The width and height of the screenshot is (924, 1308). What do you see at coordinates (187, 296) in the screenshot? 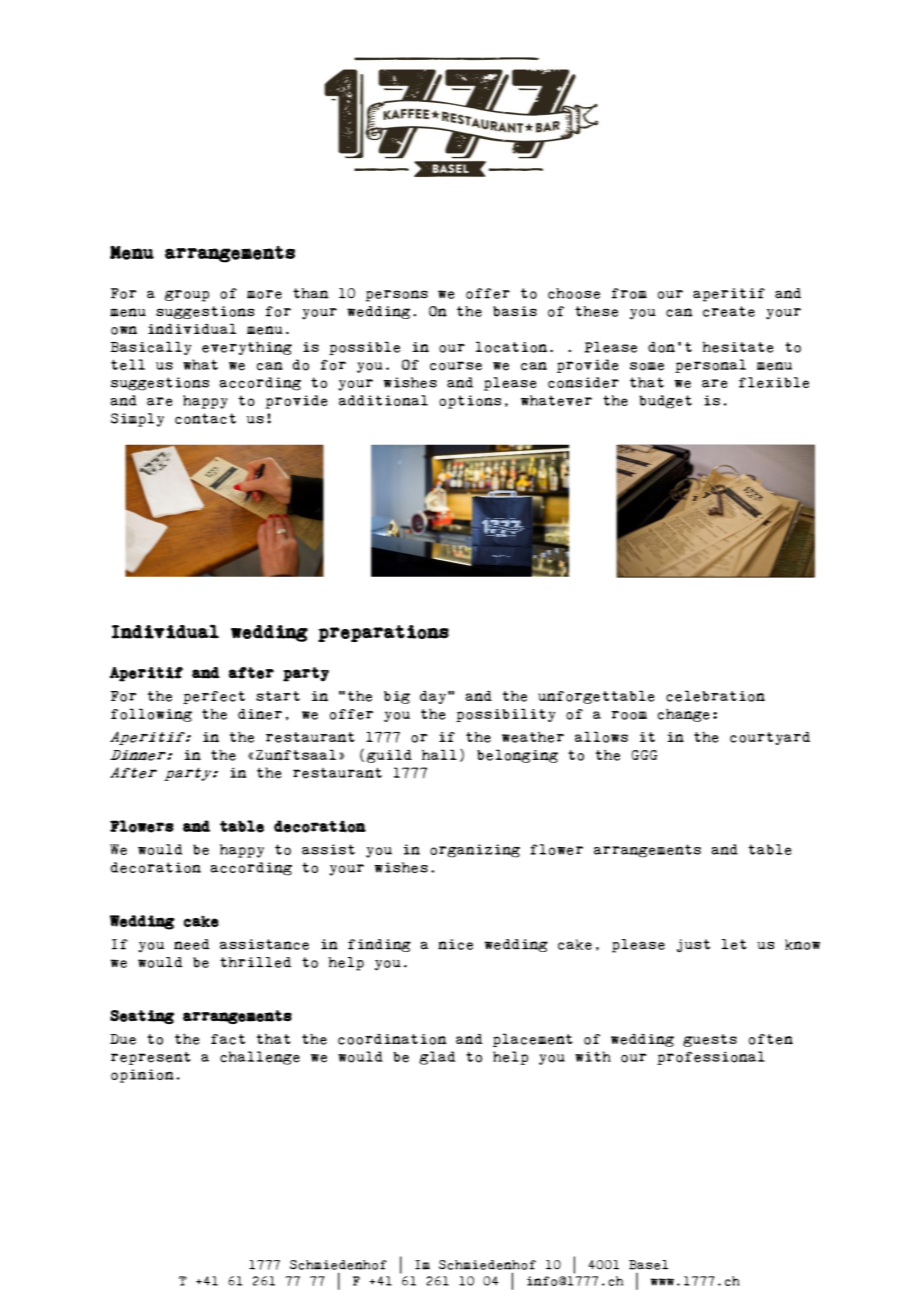
I see `group` at bounding box center [187, 296].
